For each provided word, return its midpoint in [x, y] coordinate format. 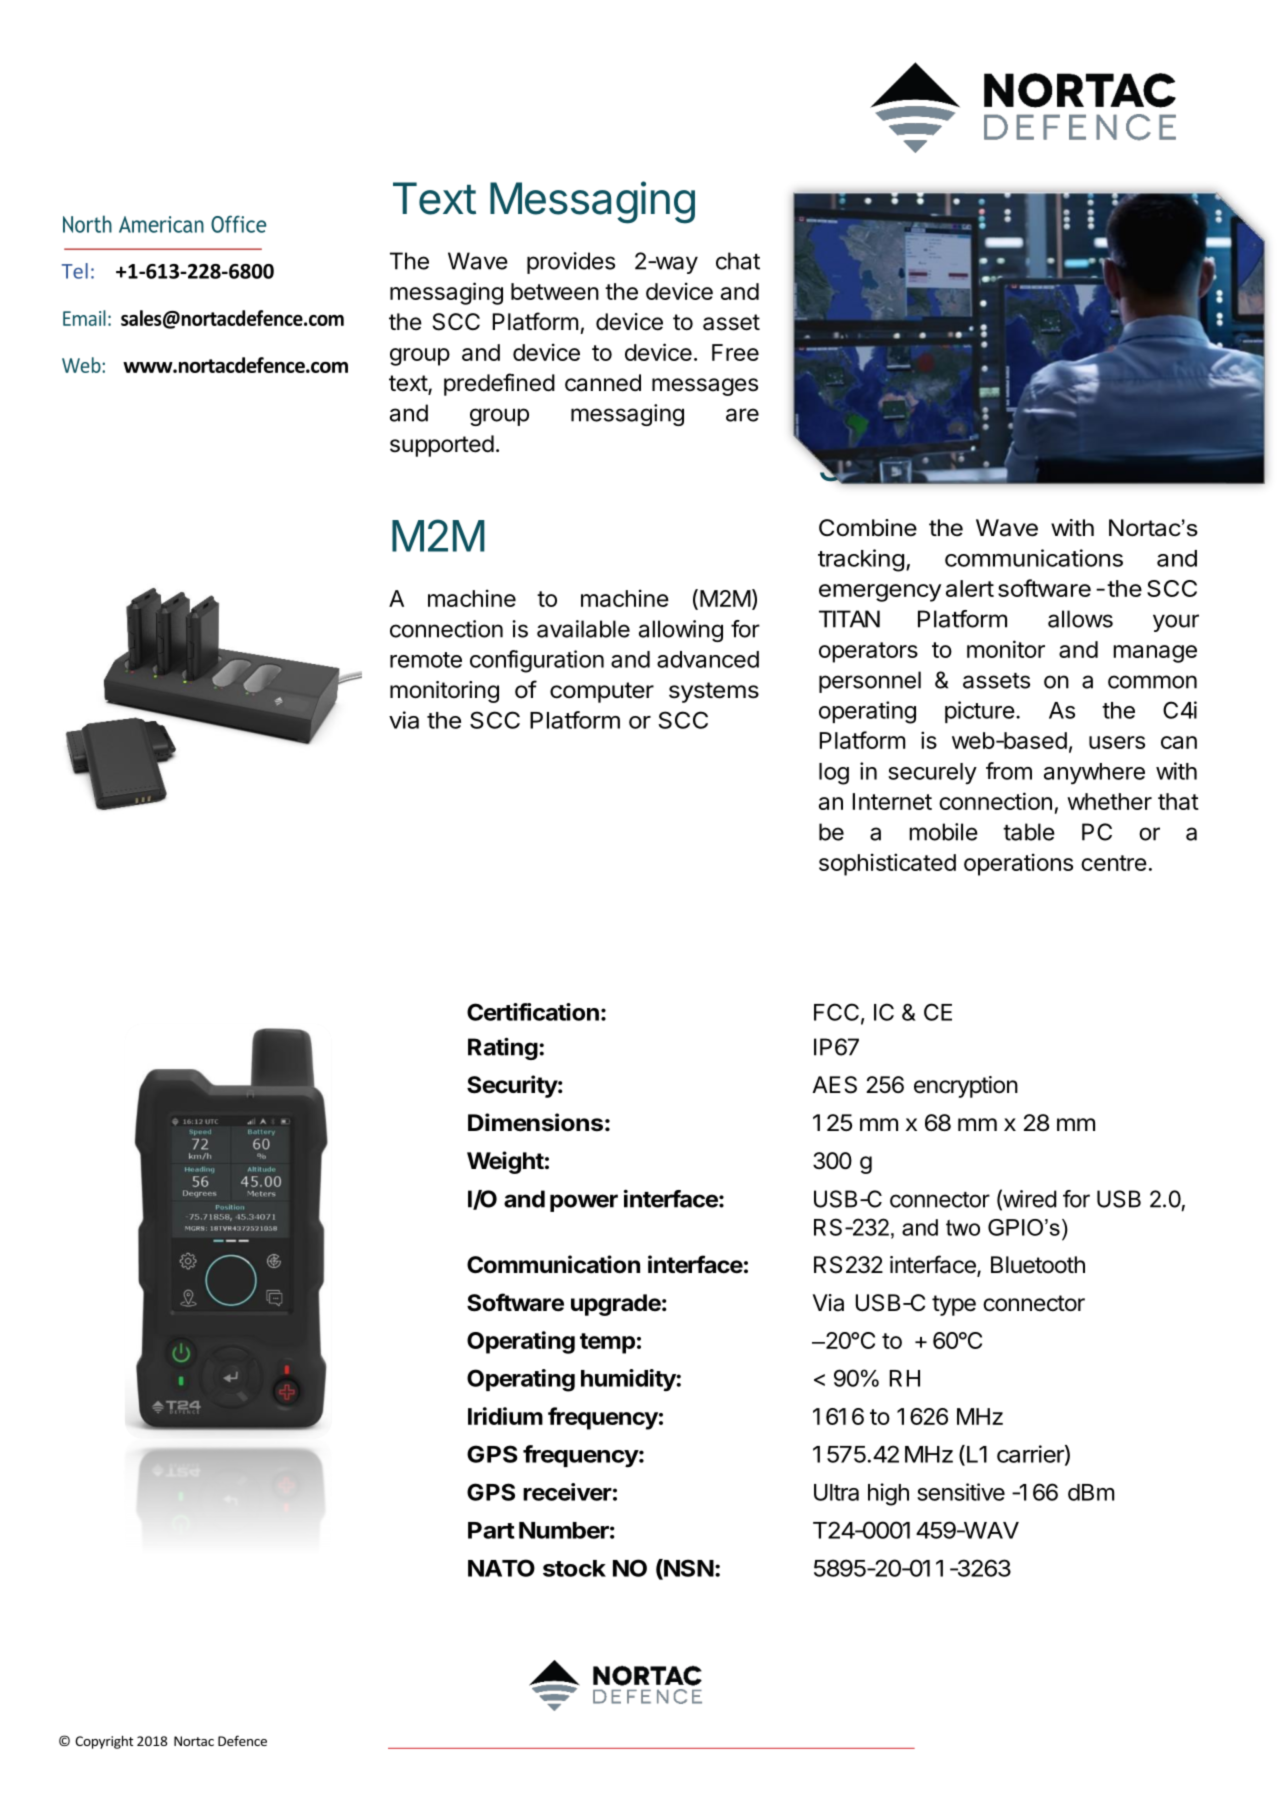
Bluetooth [1038, 1265]
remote [426, 660]
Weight [505, 1162]
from [1009, 771]
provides [571, 263]
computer [602, 692]
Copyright [104, 1742]
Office [239, 224]
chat [738, 261]
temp [607, 1343]
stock [574, 1568]
